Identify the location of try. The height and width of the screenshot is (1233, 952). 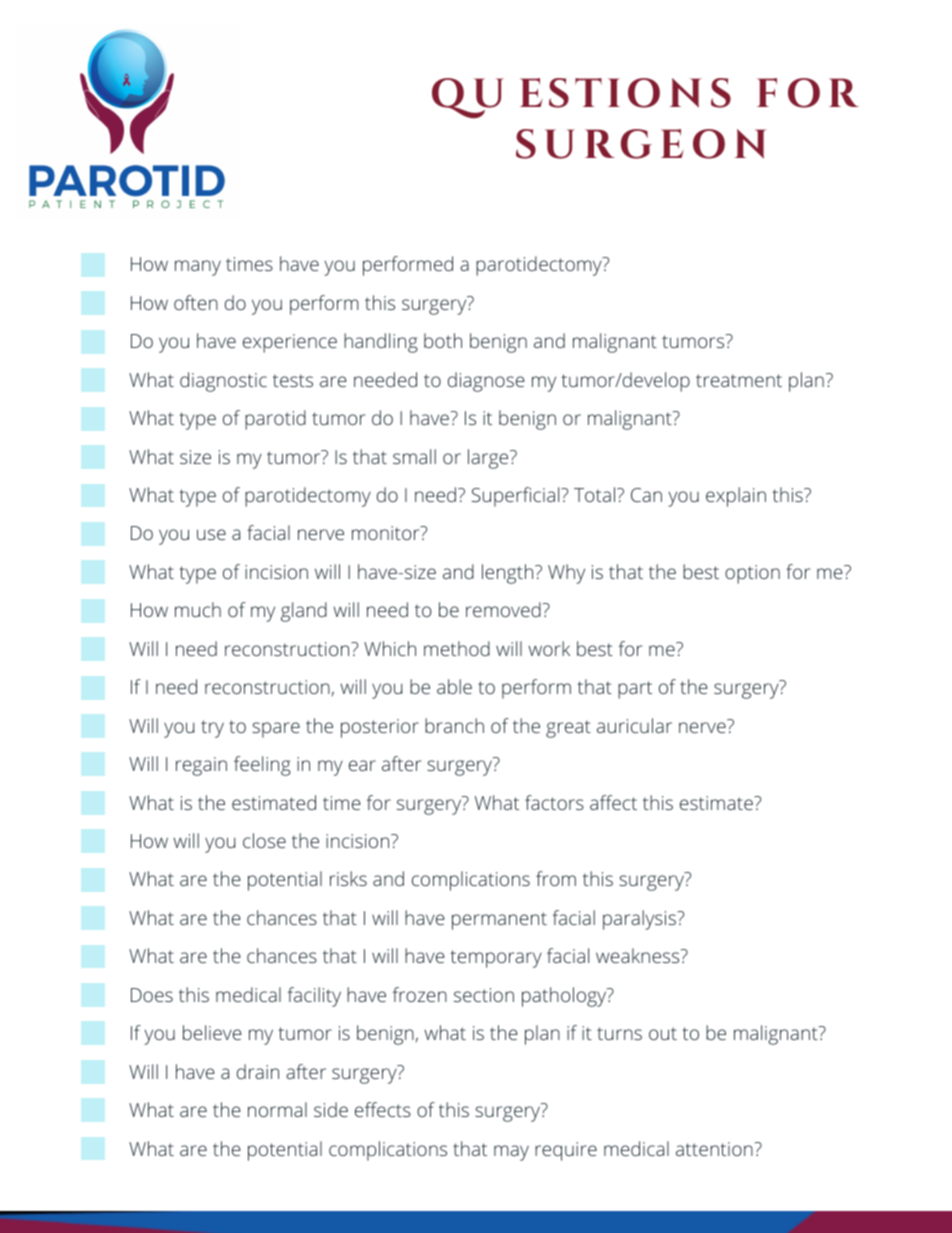
(212, 729).
